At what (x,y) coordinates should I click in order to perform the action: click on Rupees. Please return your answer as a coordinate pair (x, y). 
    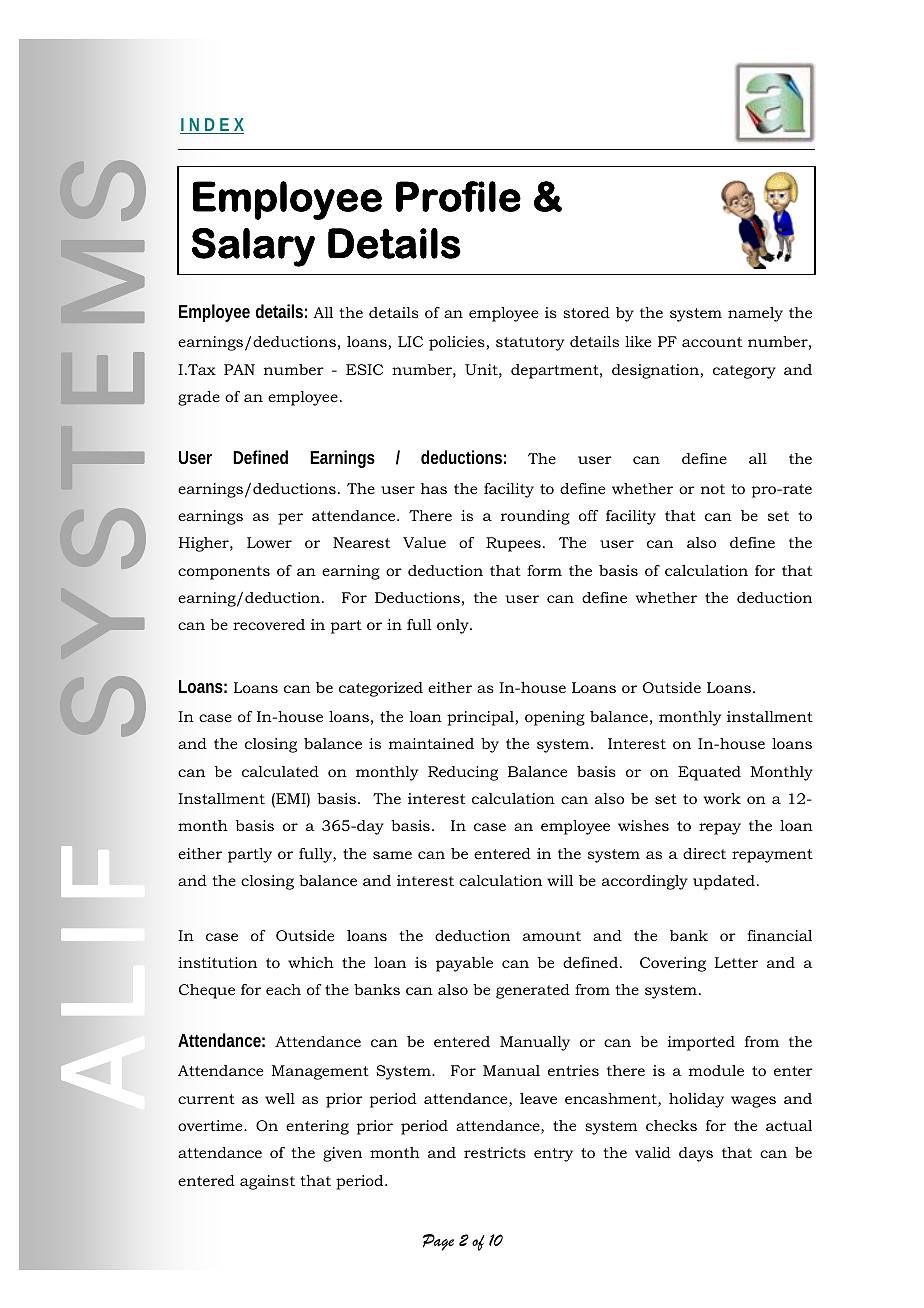
    Looking at the image, I should click on (513, 544).
